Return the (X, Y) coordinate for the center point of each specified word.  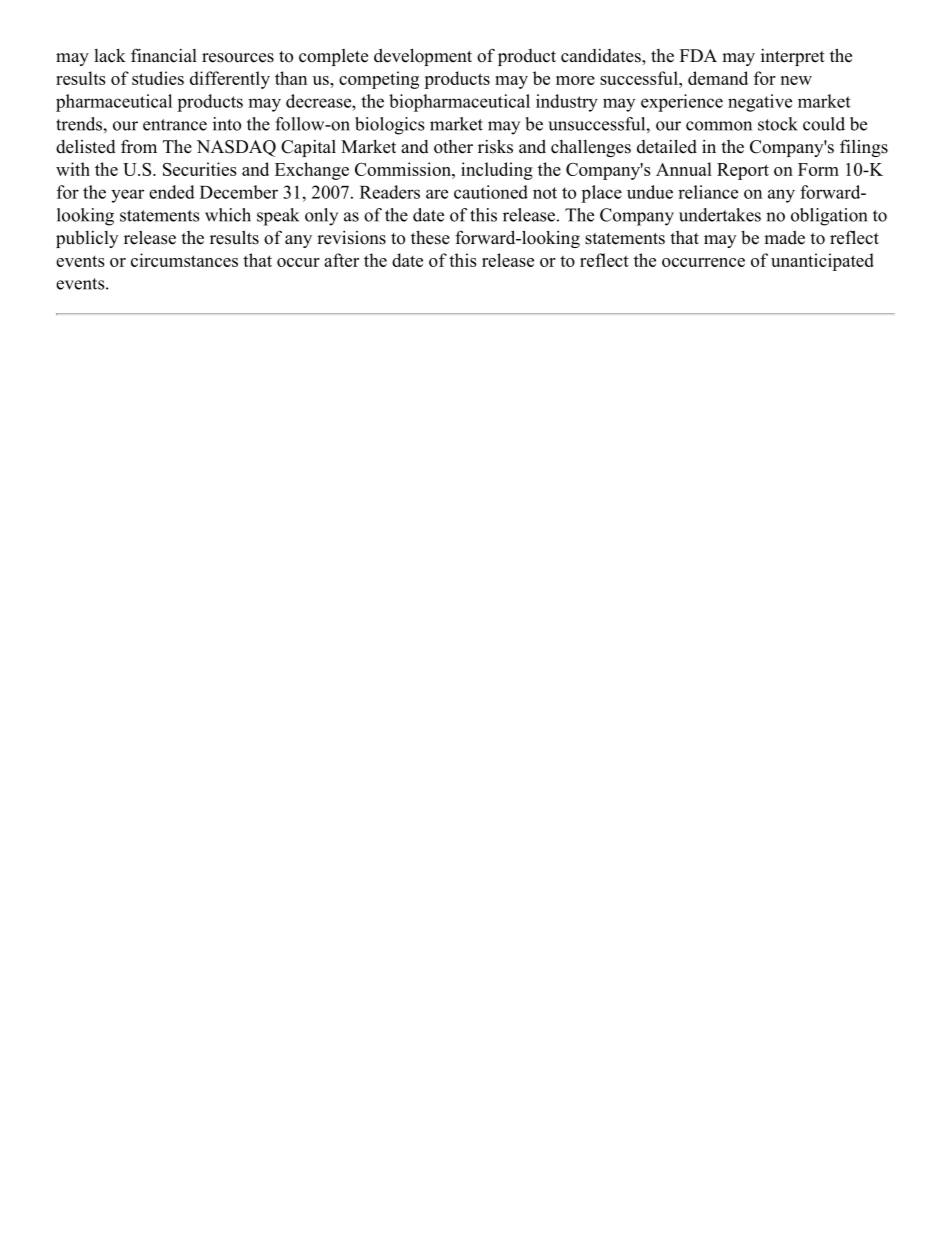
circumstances (184, 260)
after (341, 260)
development (423, 57)
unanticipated (822, 262)
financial (164, 55)
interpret (793, 57)
